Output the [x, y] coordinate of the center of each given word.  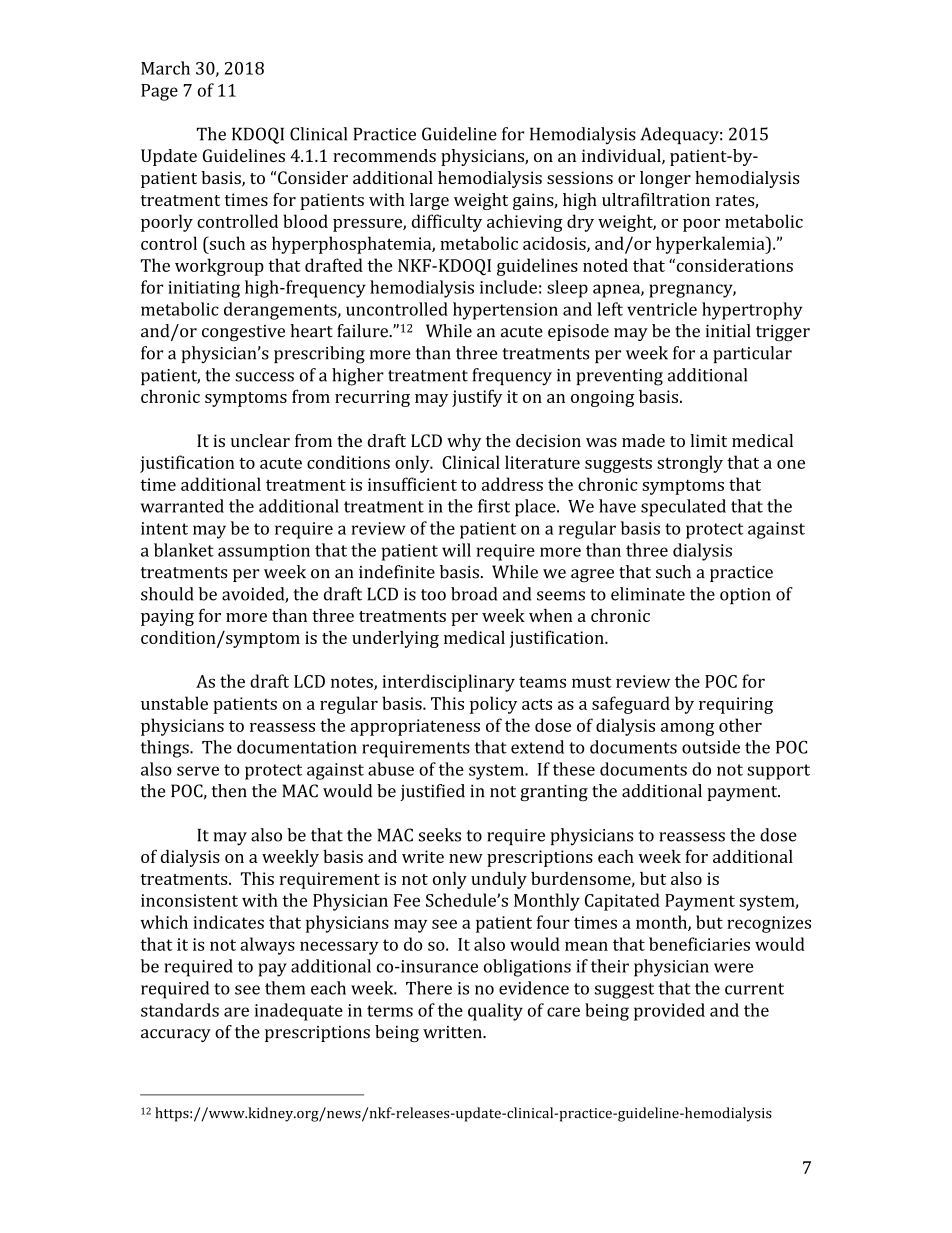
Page [159, 92]
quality [495, 1012]
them [285, 988]
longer [665, 179]
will [456, 550]
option [745, 596]
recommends [384, 155]
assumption [264, 552]
